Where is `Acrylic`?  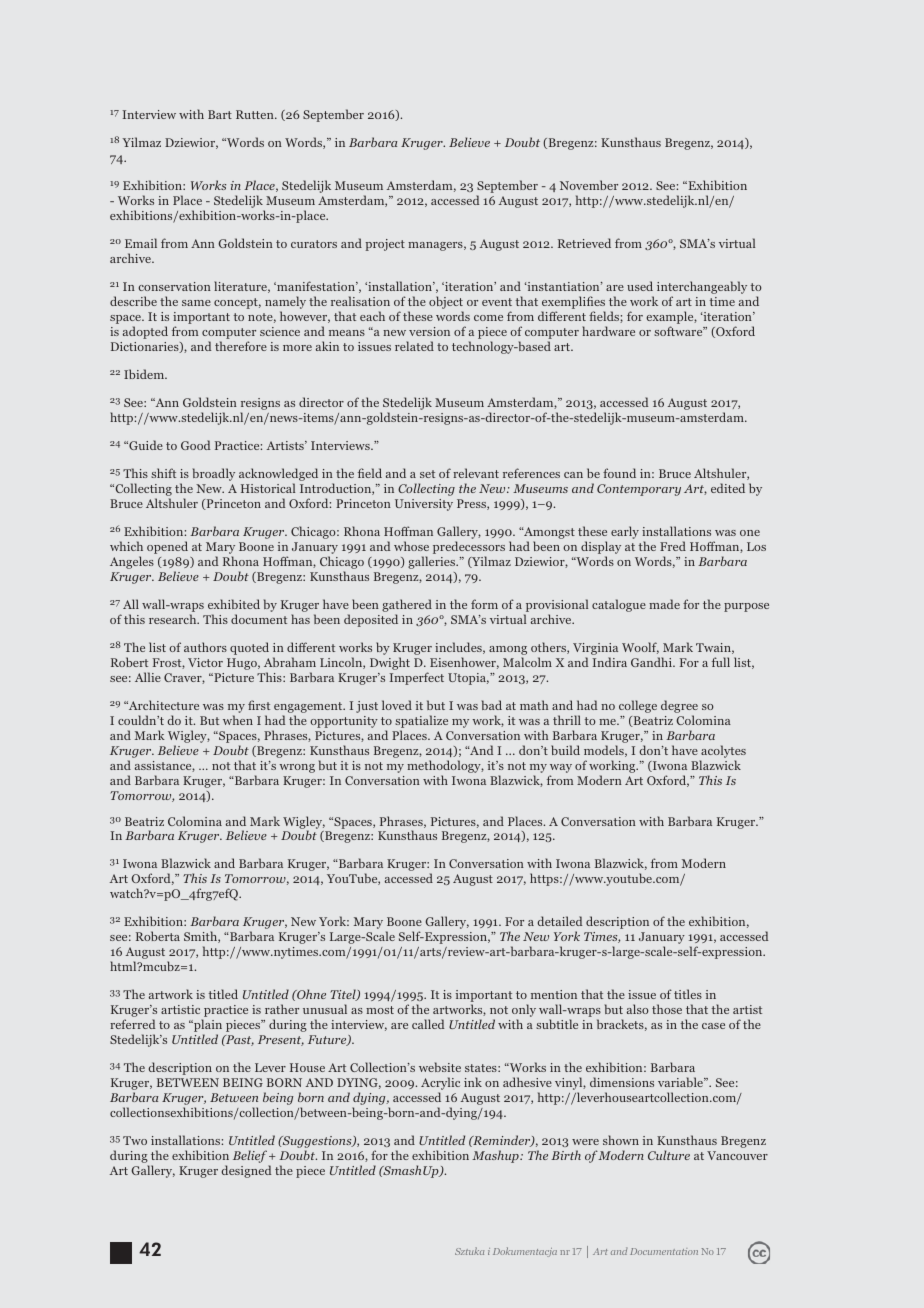 Acrylic is located at coordinates (440, 1085).
